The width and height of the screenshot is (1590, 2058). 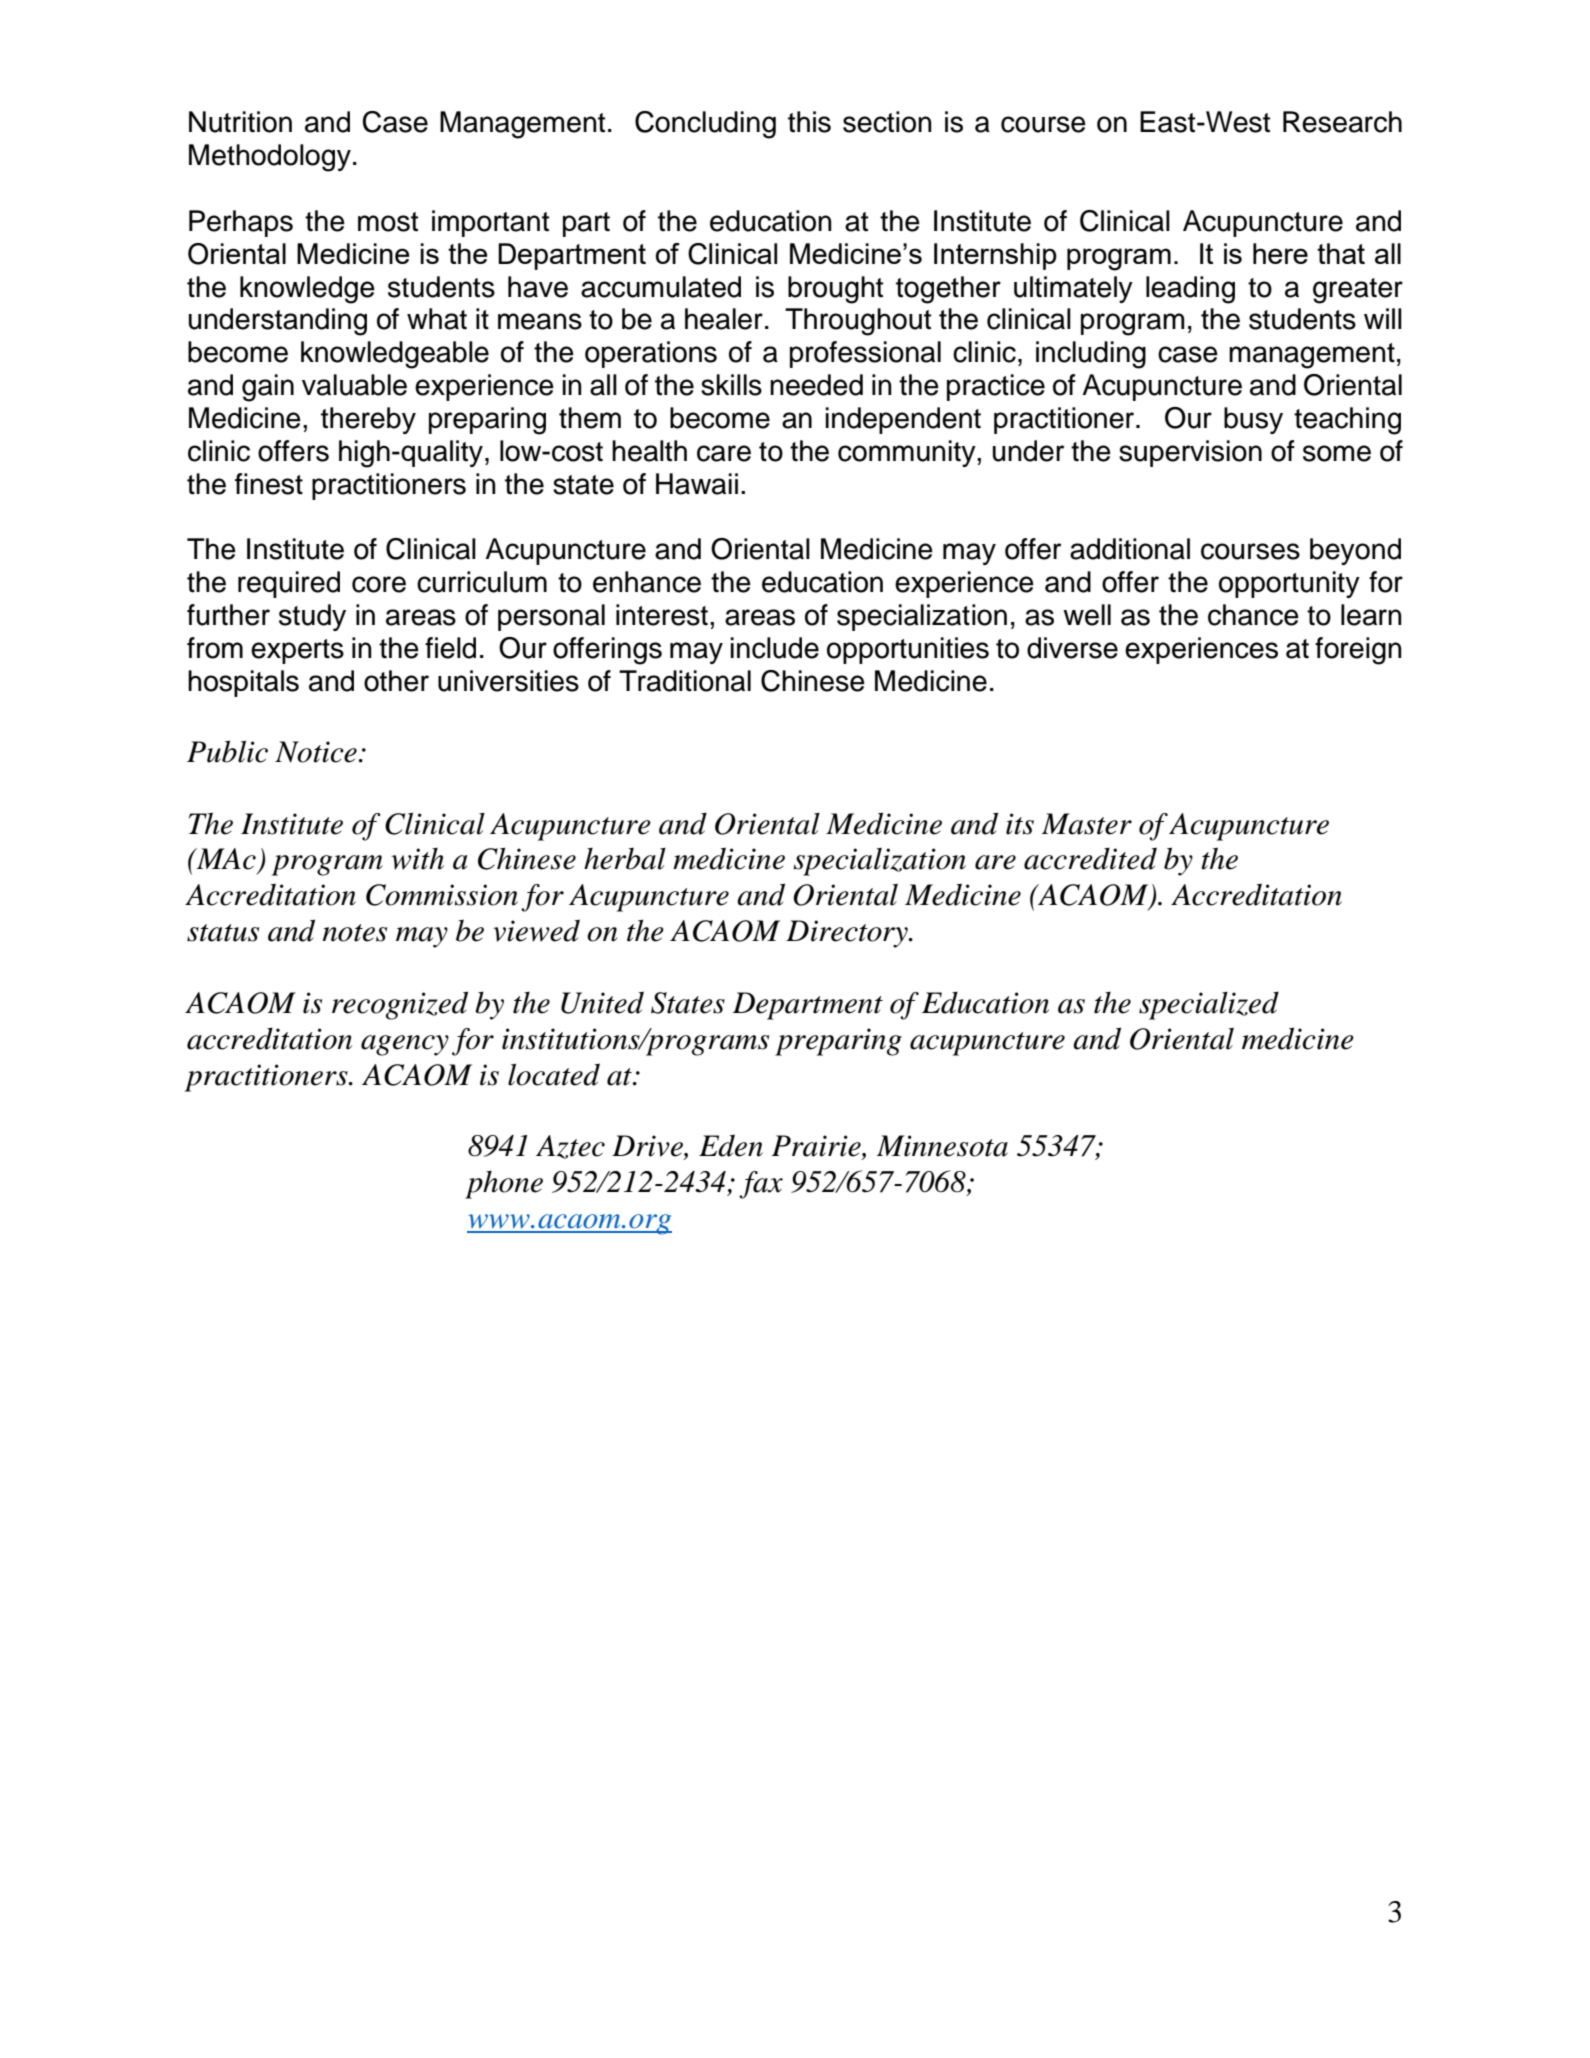 I want to click on Directory, so click(x=848, y=934).
